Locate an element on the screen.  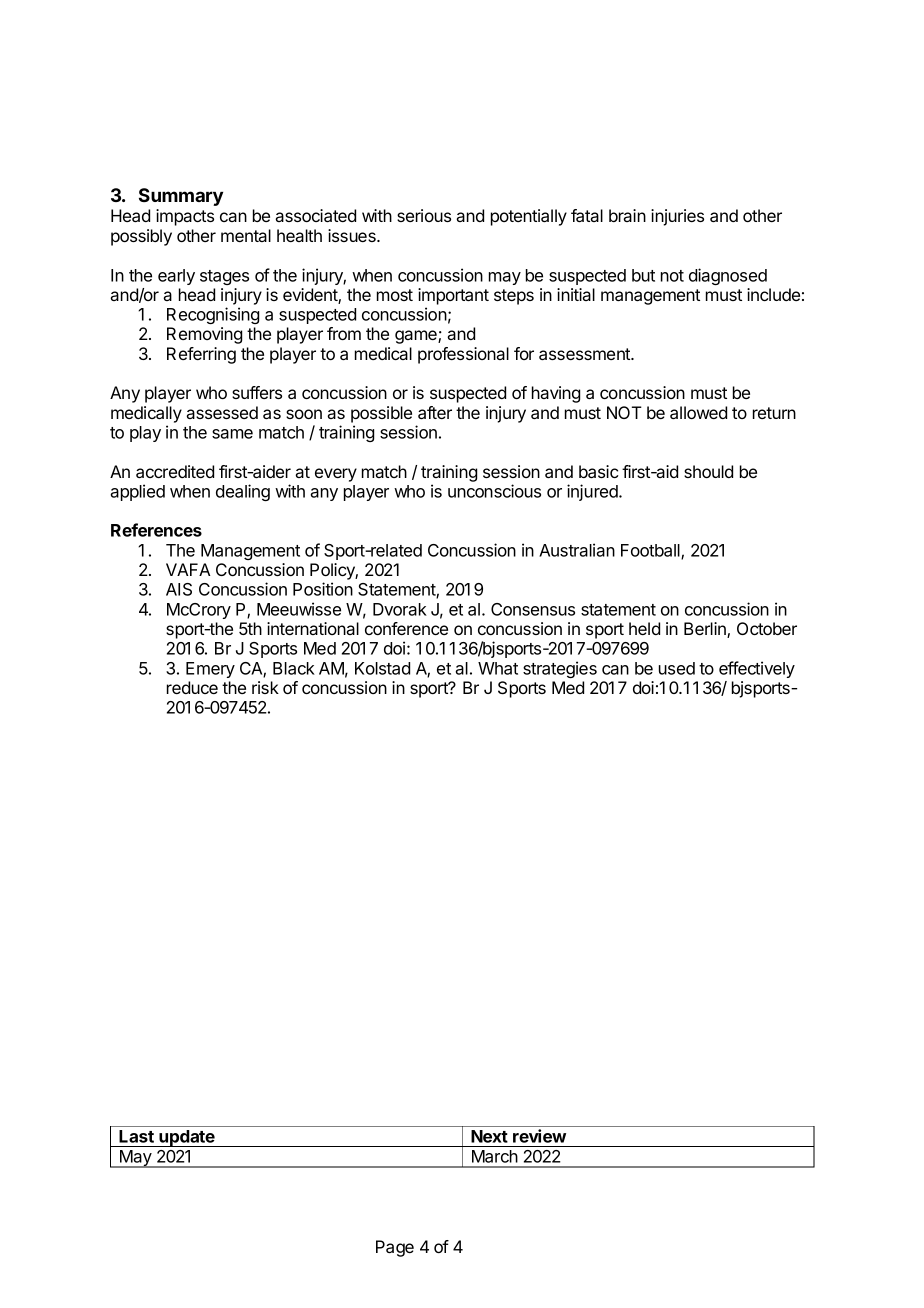
Page is located at coordinates (395, 1248).
